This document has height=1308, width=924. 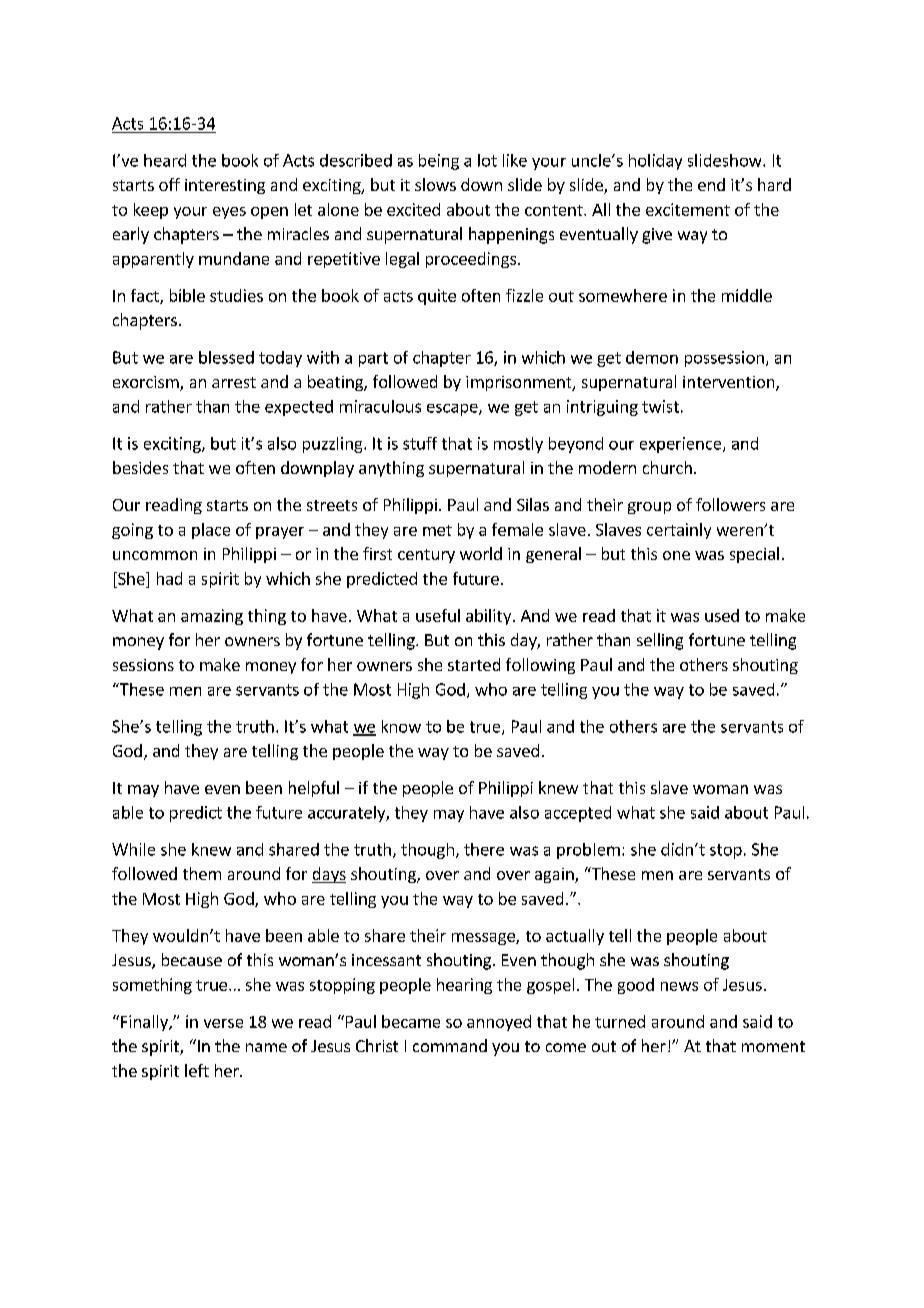 I want to click on church, so click(x=667, y=467).
